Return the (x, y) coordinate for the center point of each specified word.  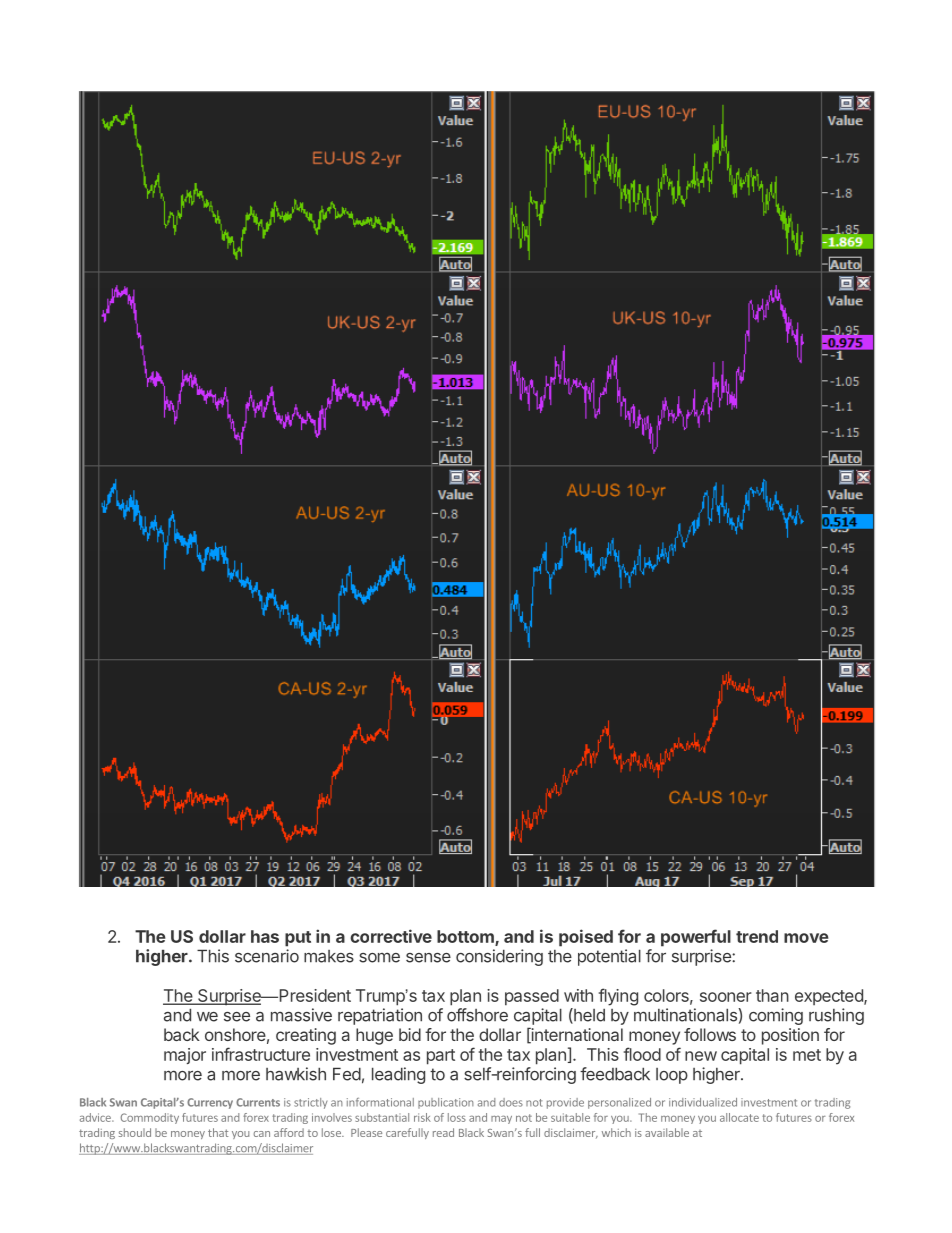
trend (757, 936)
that (218, 1132)
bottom (466, 937)
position (790, 1036)
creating (306, 1036)
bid (410, 1034)
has (265, 936)
